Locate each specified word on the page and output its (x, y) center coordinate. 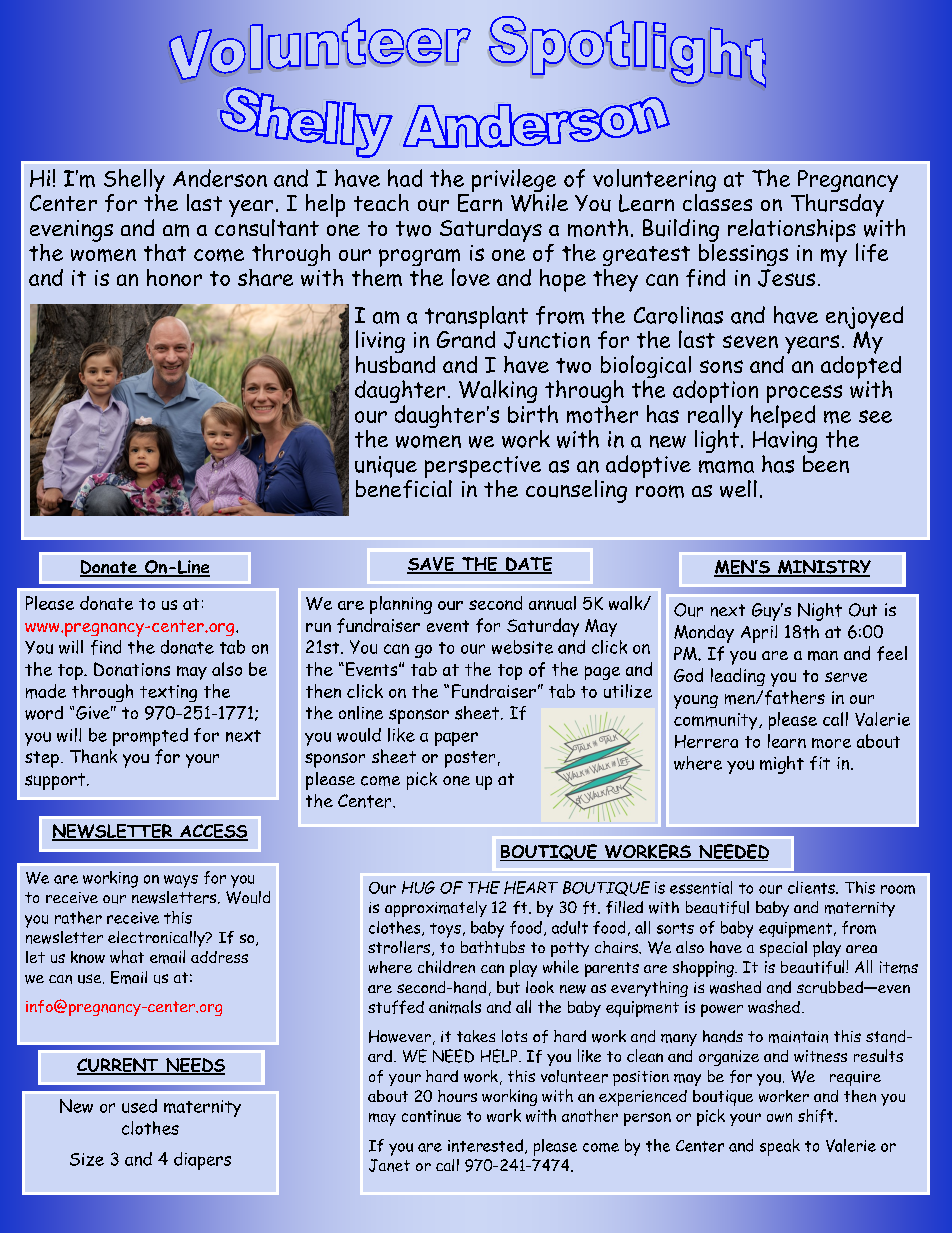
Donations (132, 669)
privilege (514, 182)
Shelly (134, 182)
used (139, 1106)
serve (846, 677)
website (522, 647)
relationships (793, 231)
